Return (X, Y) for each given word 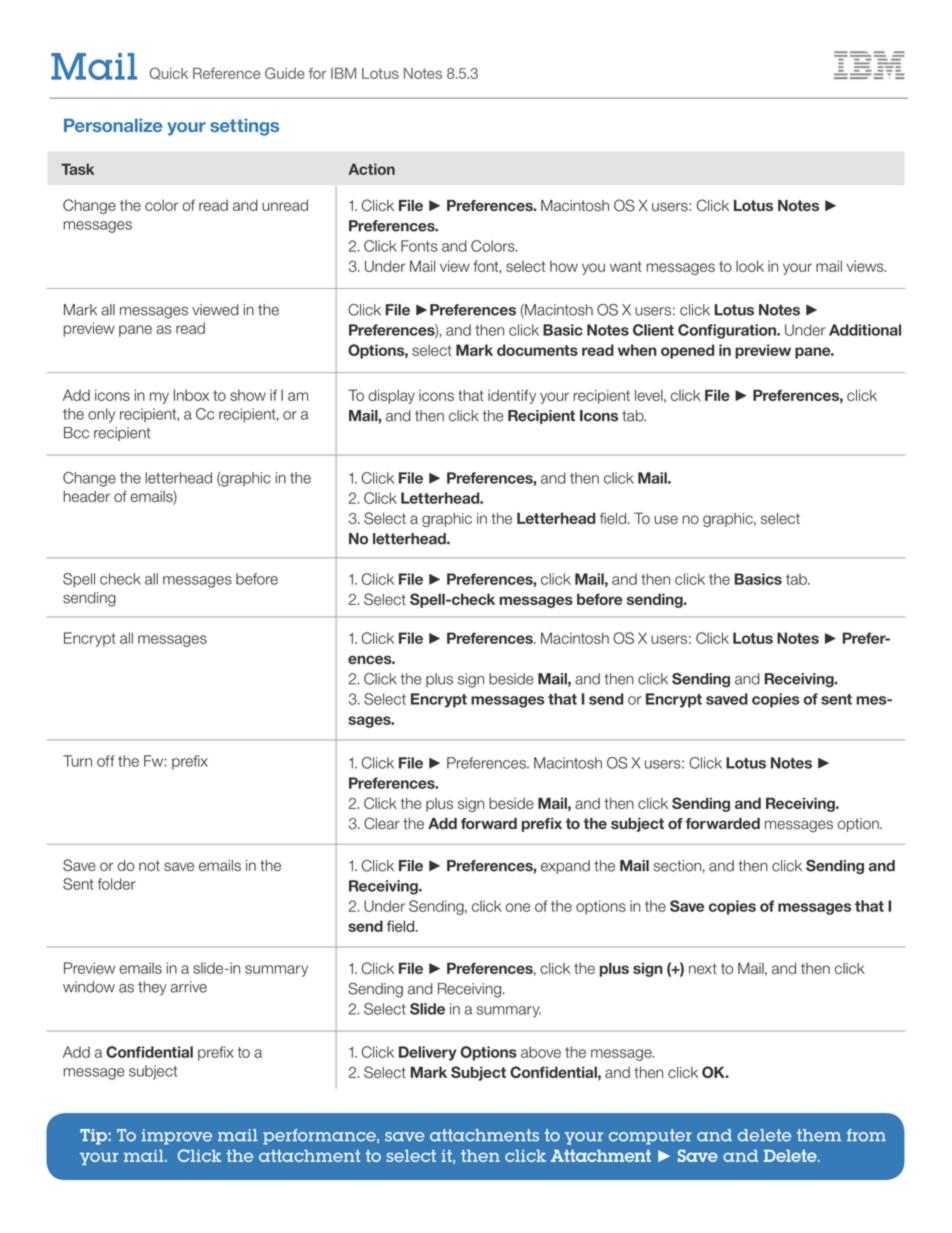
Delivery (428, 1053)
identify (512, 396)
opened (687, 351)
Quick (168, 73)
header (86, 496)
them (819, 1135)
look (750, 266)
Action (371, 169)
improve (177, 1137)
